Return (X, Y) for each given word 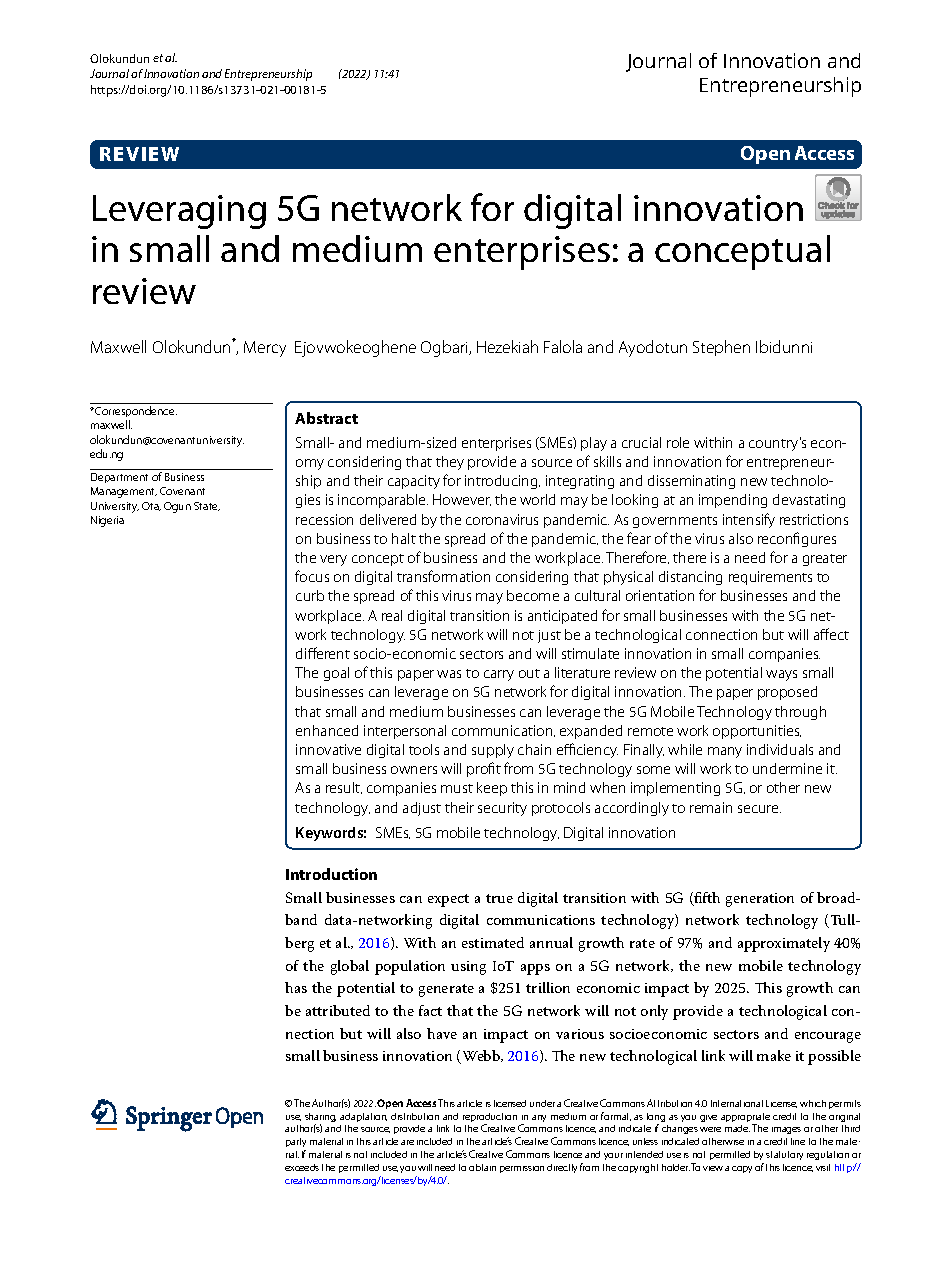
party (296, 1144)
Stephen (721, 348)
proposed (787, 693)
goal (336, 674)
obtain (482, 1167)
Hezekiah (507, 346)
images (786, 1130)
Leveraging (179, 212)
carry (499, 675)
